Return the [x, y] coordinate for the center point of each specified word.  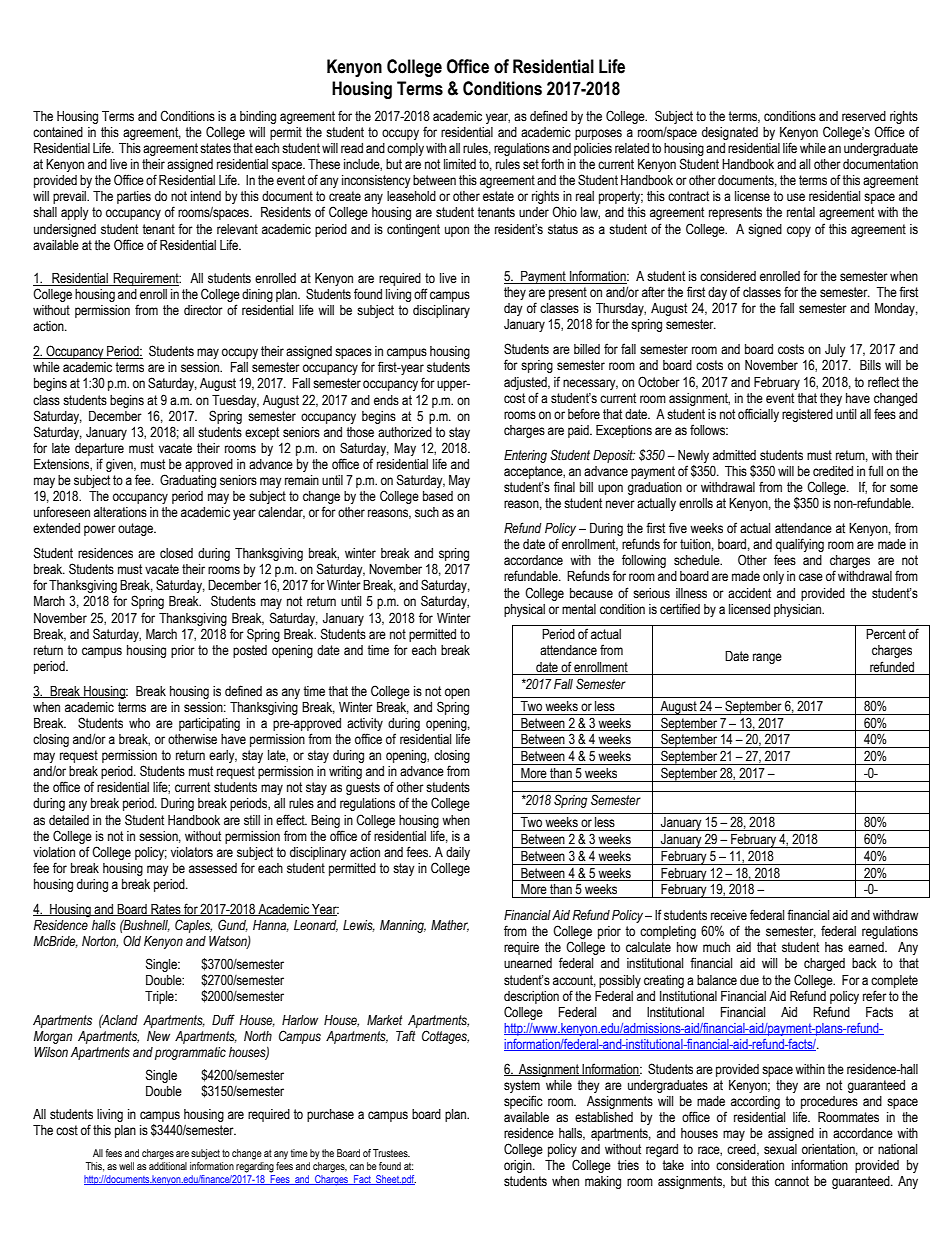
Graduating [188, 481]
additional [168, 1166]
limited [460, 164]
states [215, 148]
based [438, 496]
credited [833, 471]
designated [730, 133]
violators [192, 852]
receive [729, 915]
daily [458, 853]
